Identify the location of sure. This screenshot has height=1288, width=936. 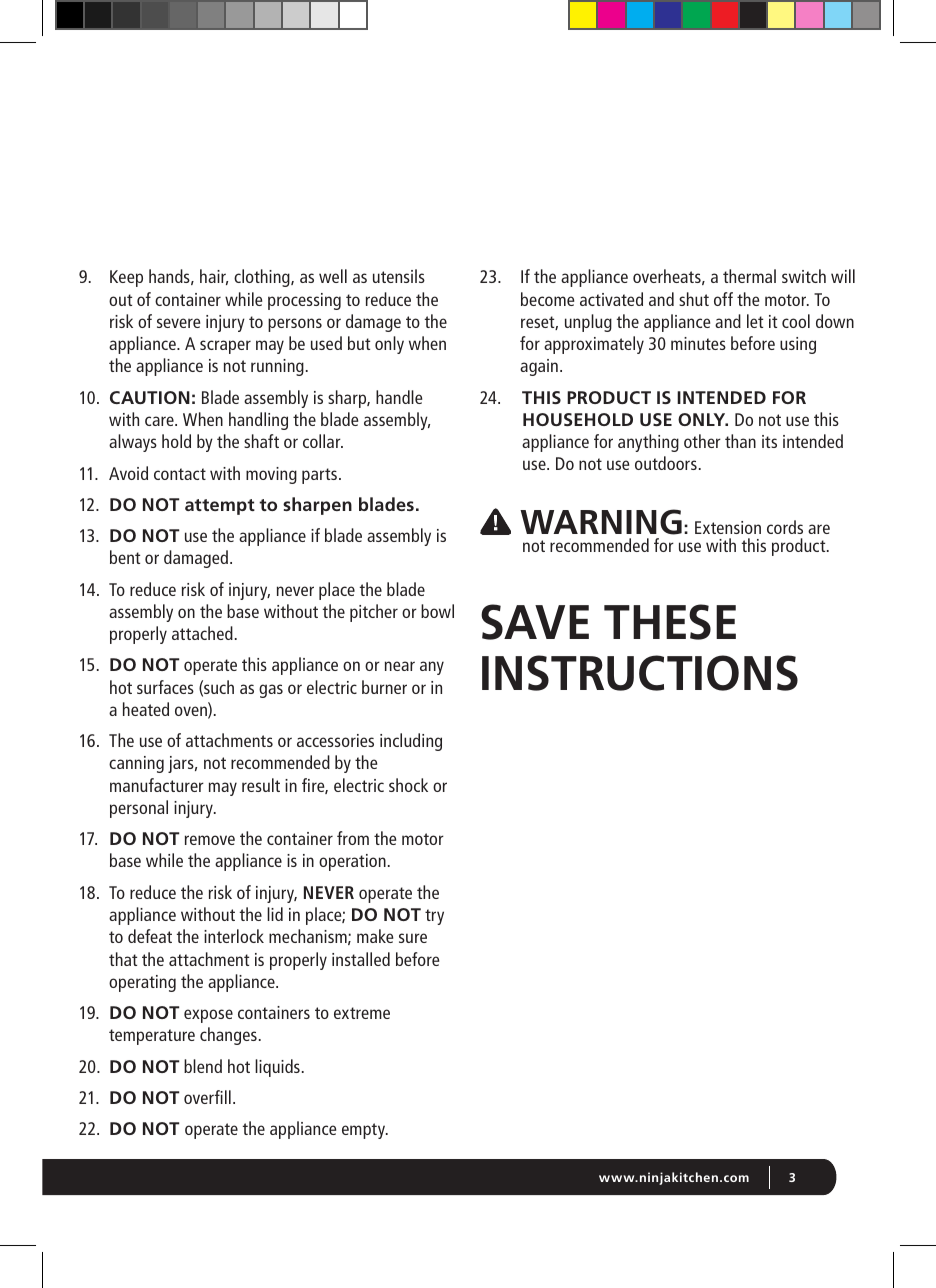
(413, 938).
